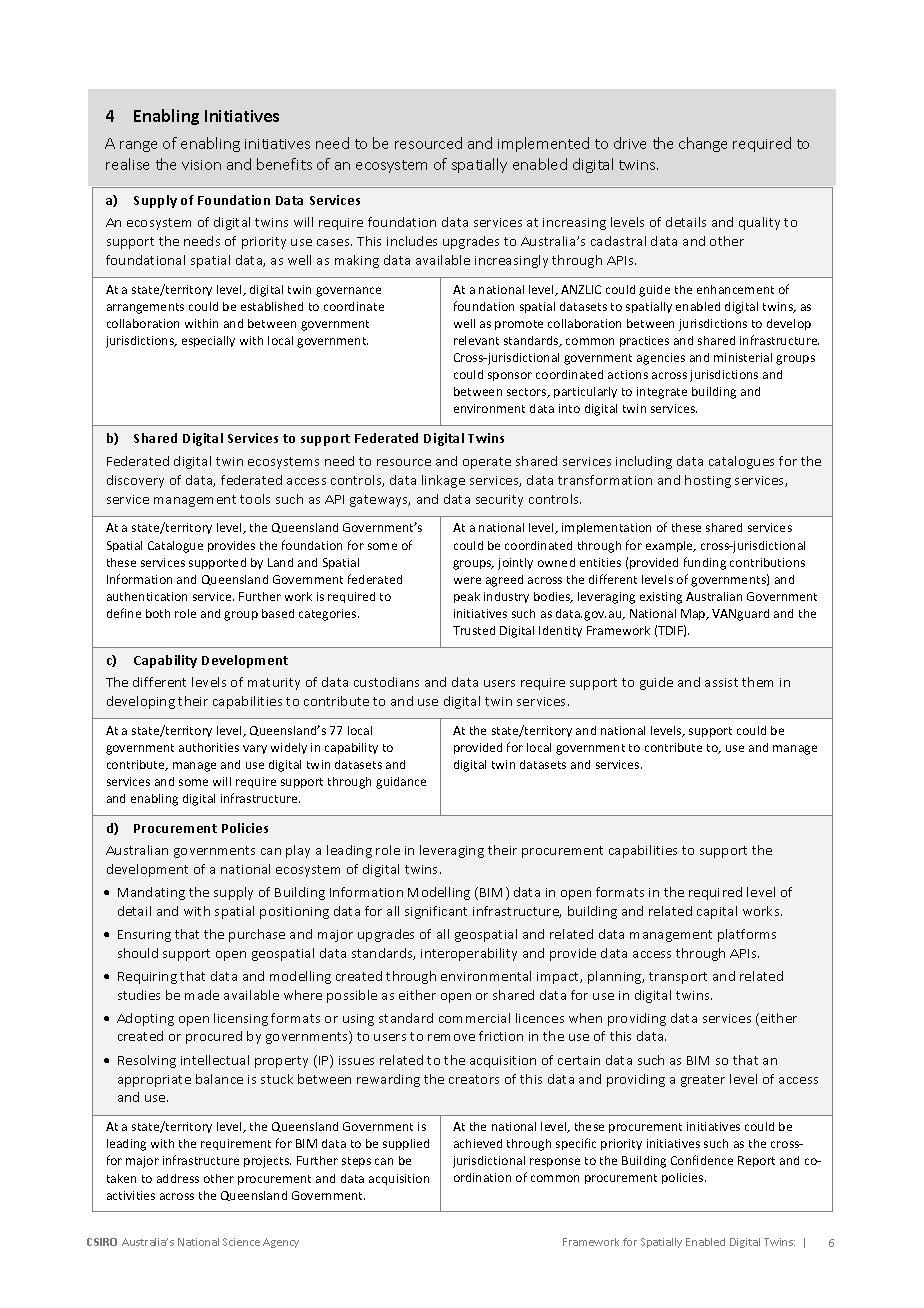 The height and width of the document is (1308, 924). Describe the element at coordinates (209, 747) in the document. I see `authorities` at that location.
